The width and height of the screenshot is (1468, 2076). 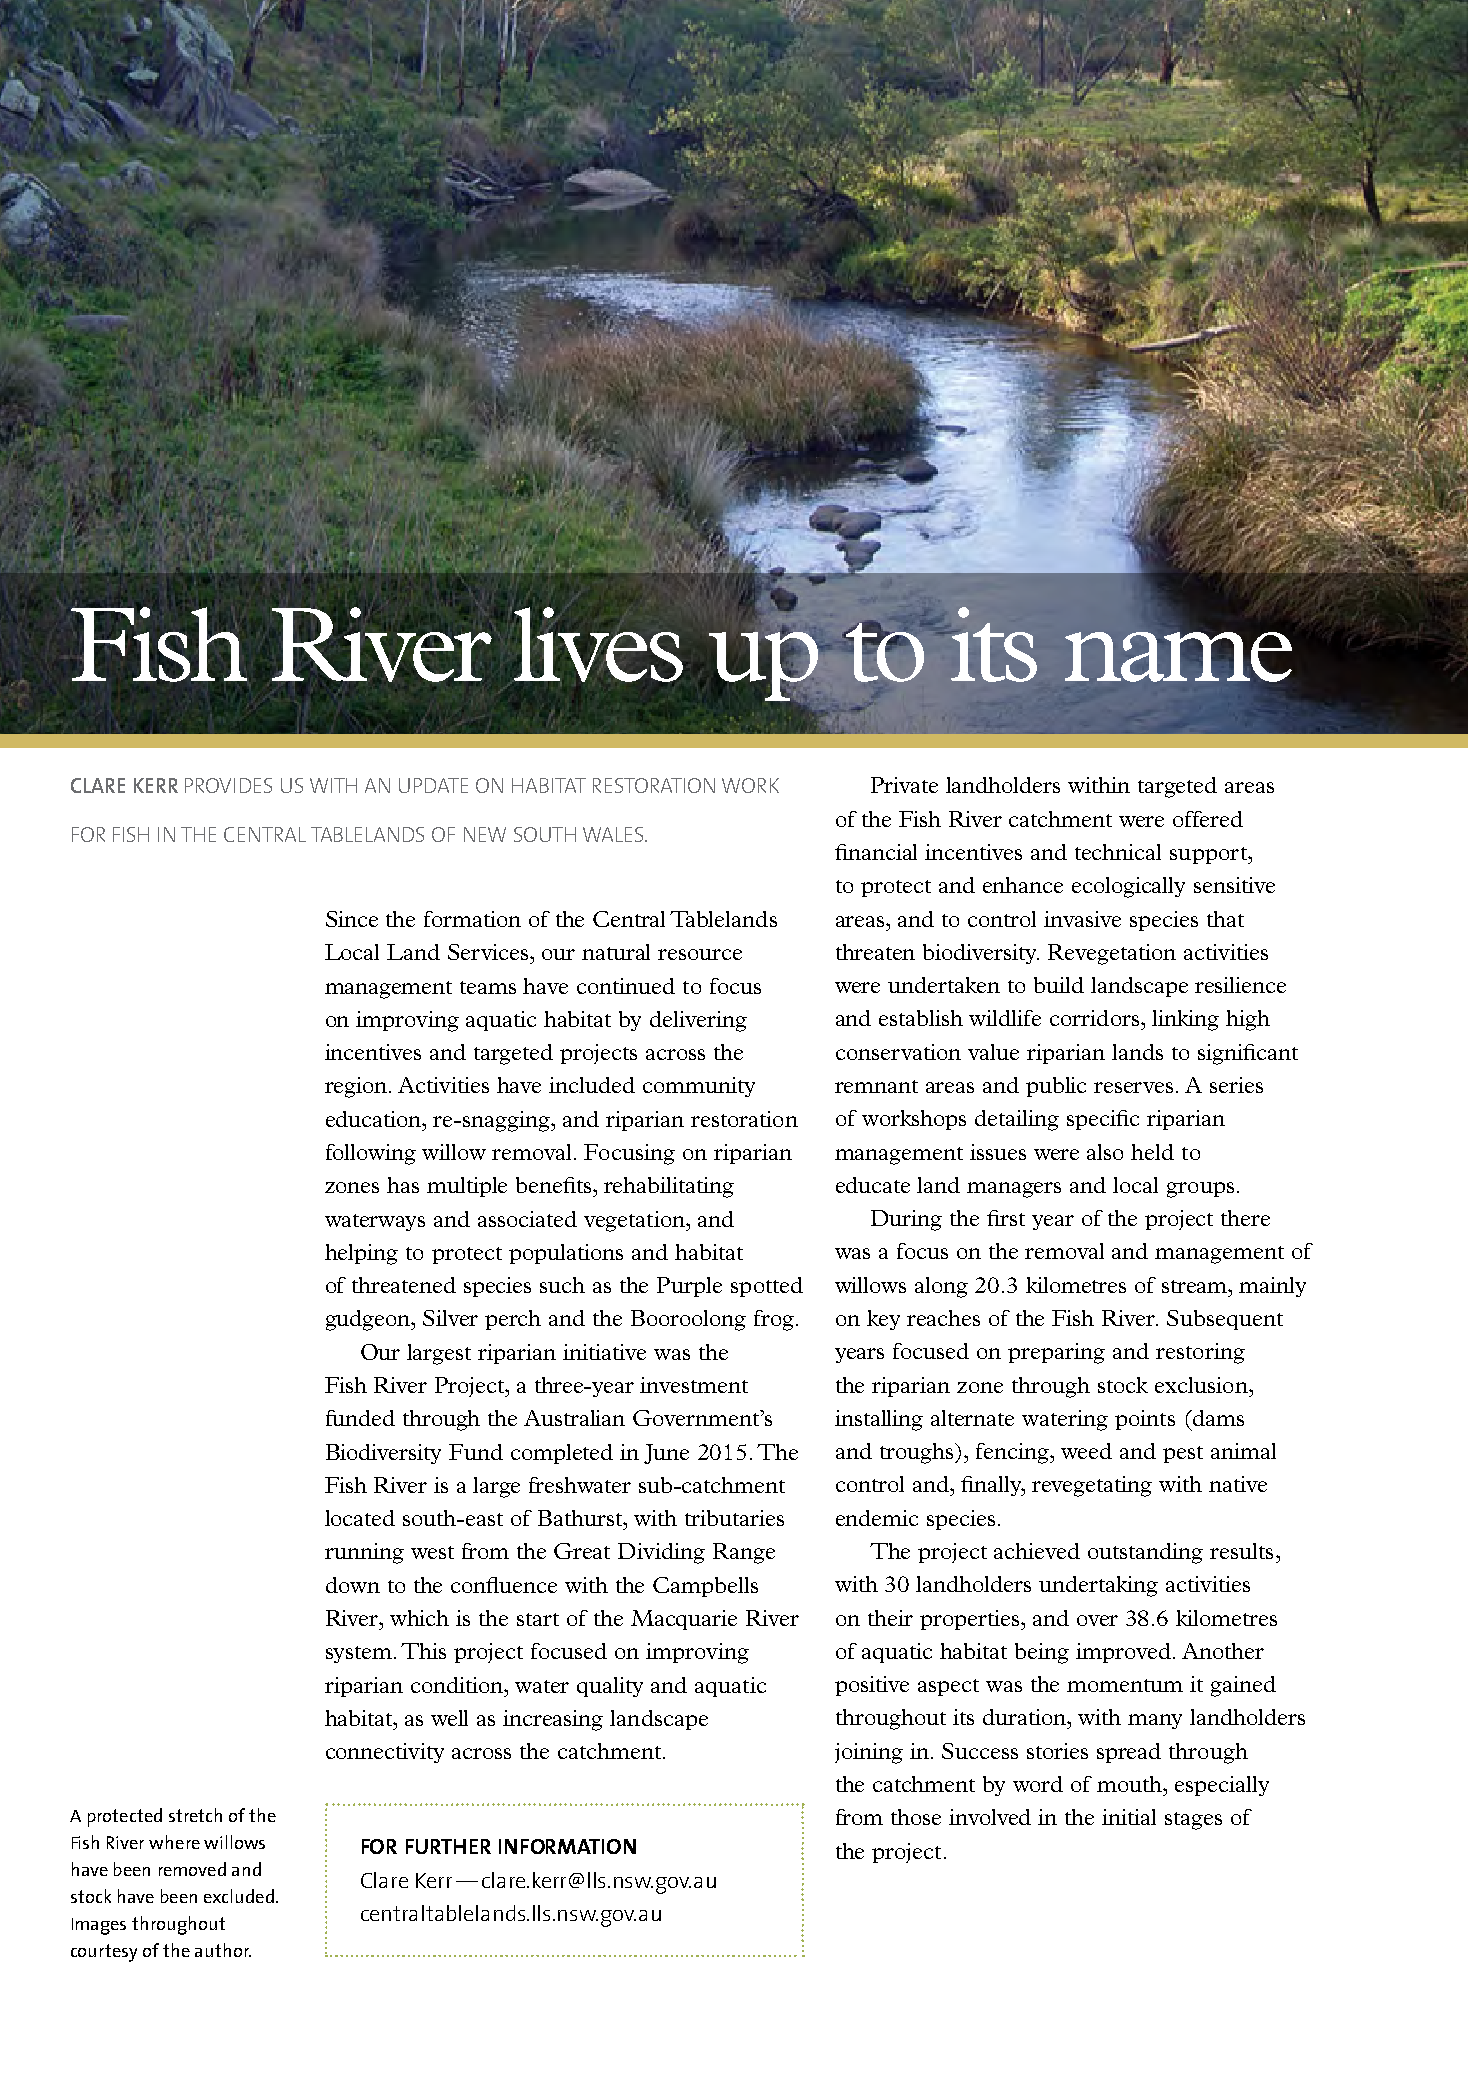 What do you see at coordinates (360, 1654) in the screenshot?
I see `system` at bounding box center [360, 1654].
